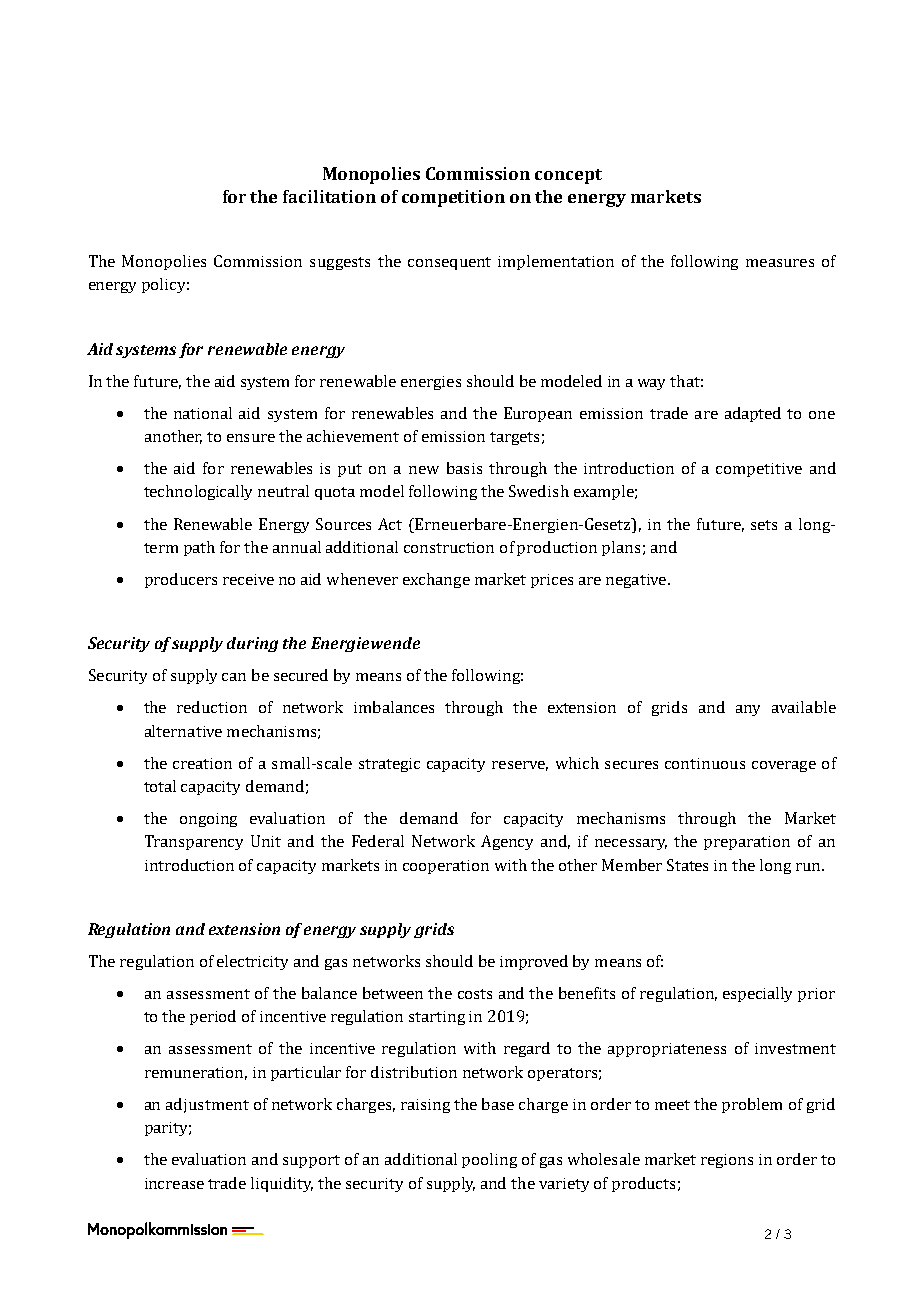  Describe the element at coordinates (577, 763) in the screenshot. I see `which` at that location.
